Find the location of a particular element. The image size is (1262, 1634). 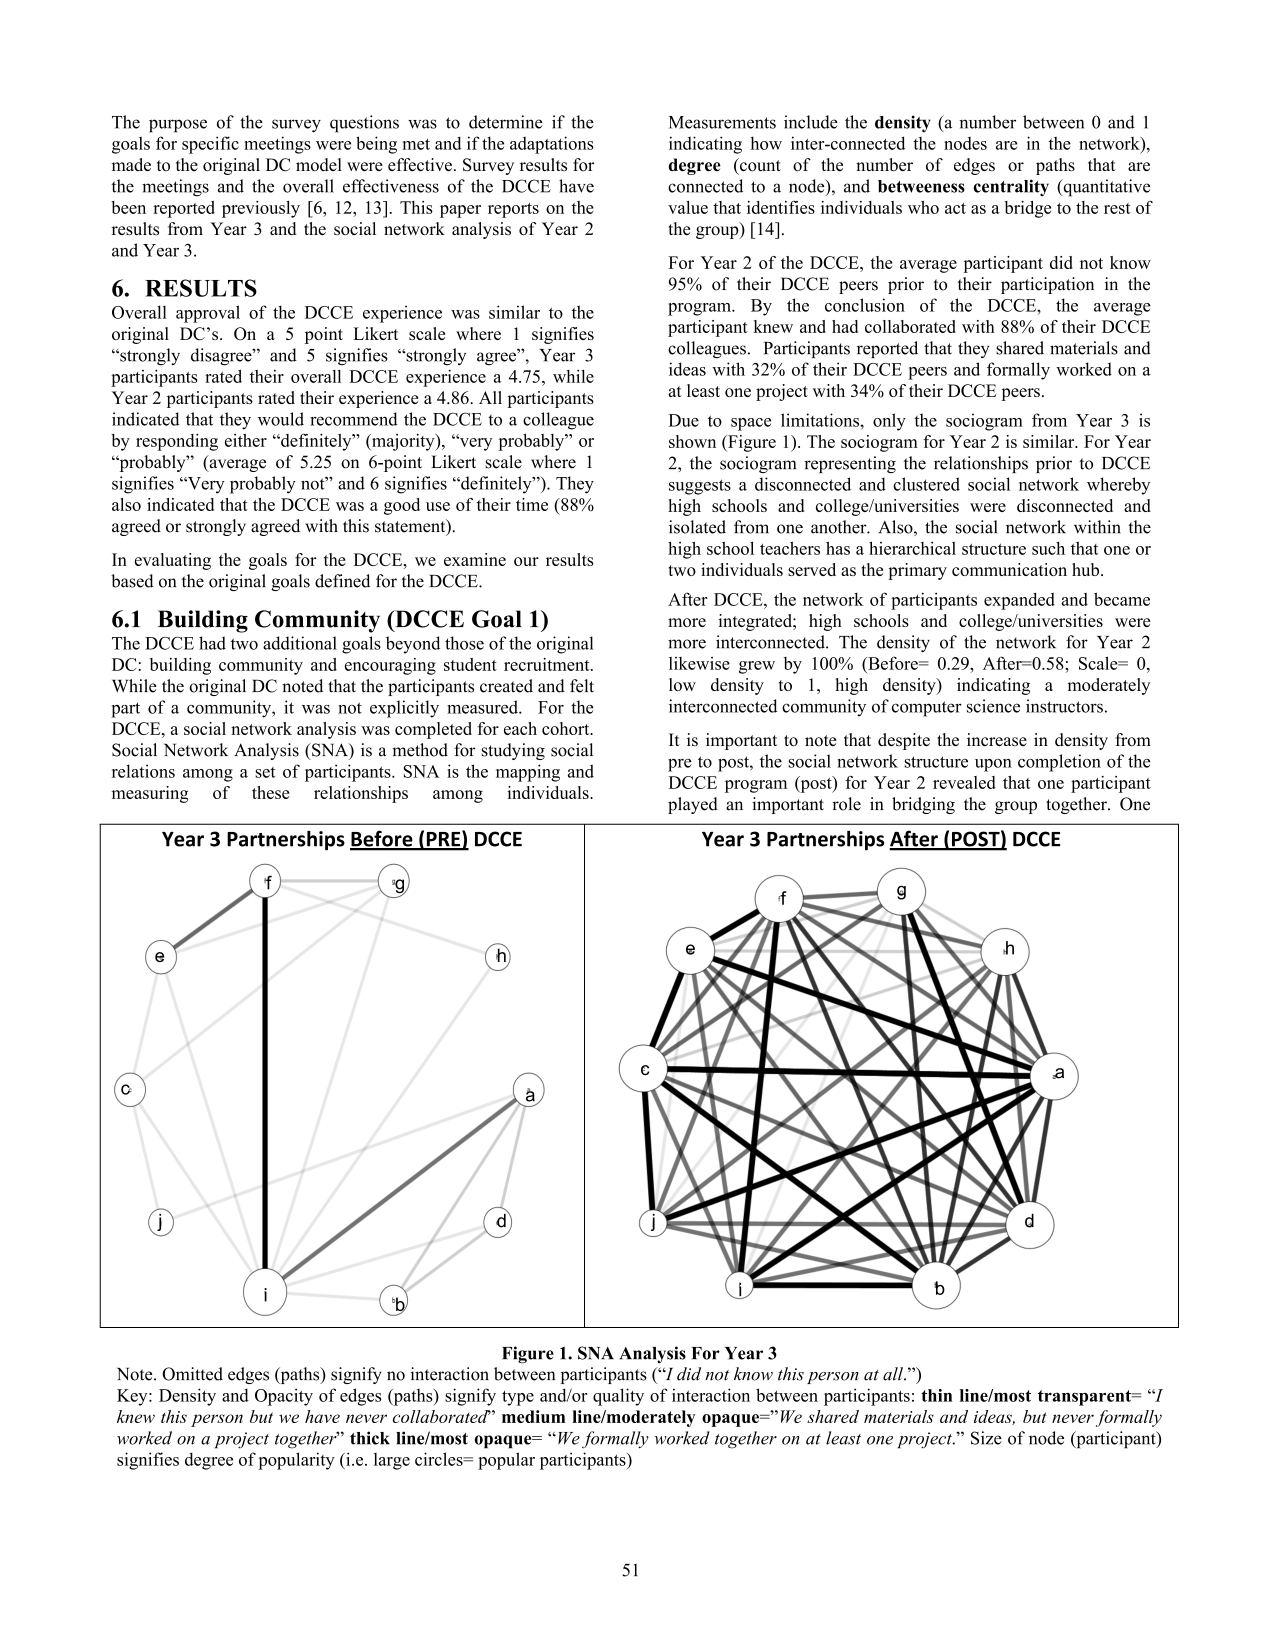

played is located at coordinates (693, 805).
